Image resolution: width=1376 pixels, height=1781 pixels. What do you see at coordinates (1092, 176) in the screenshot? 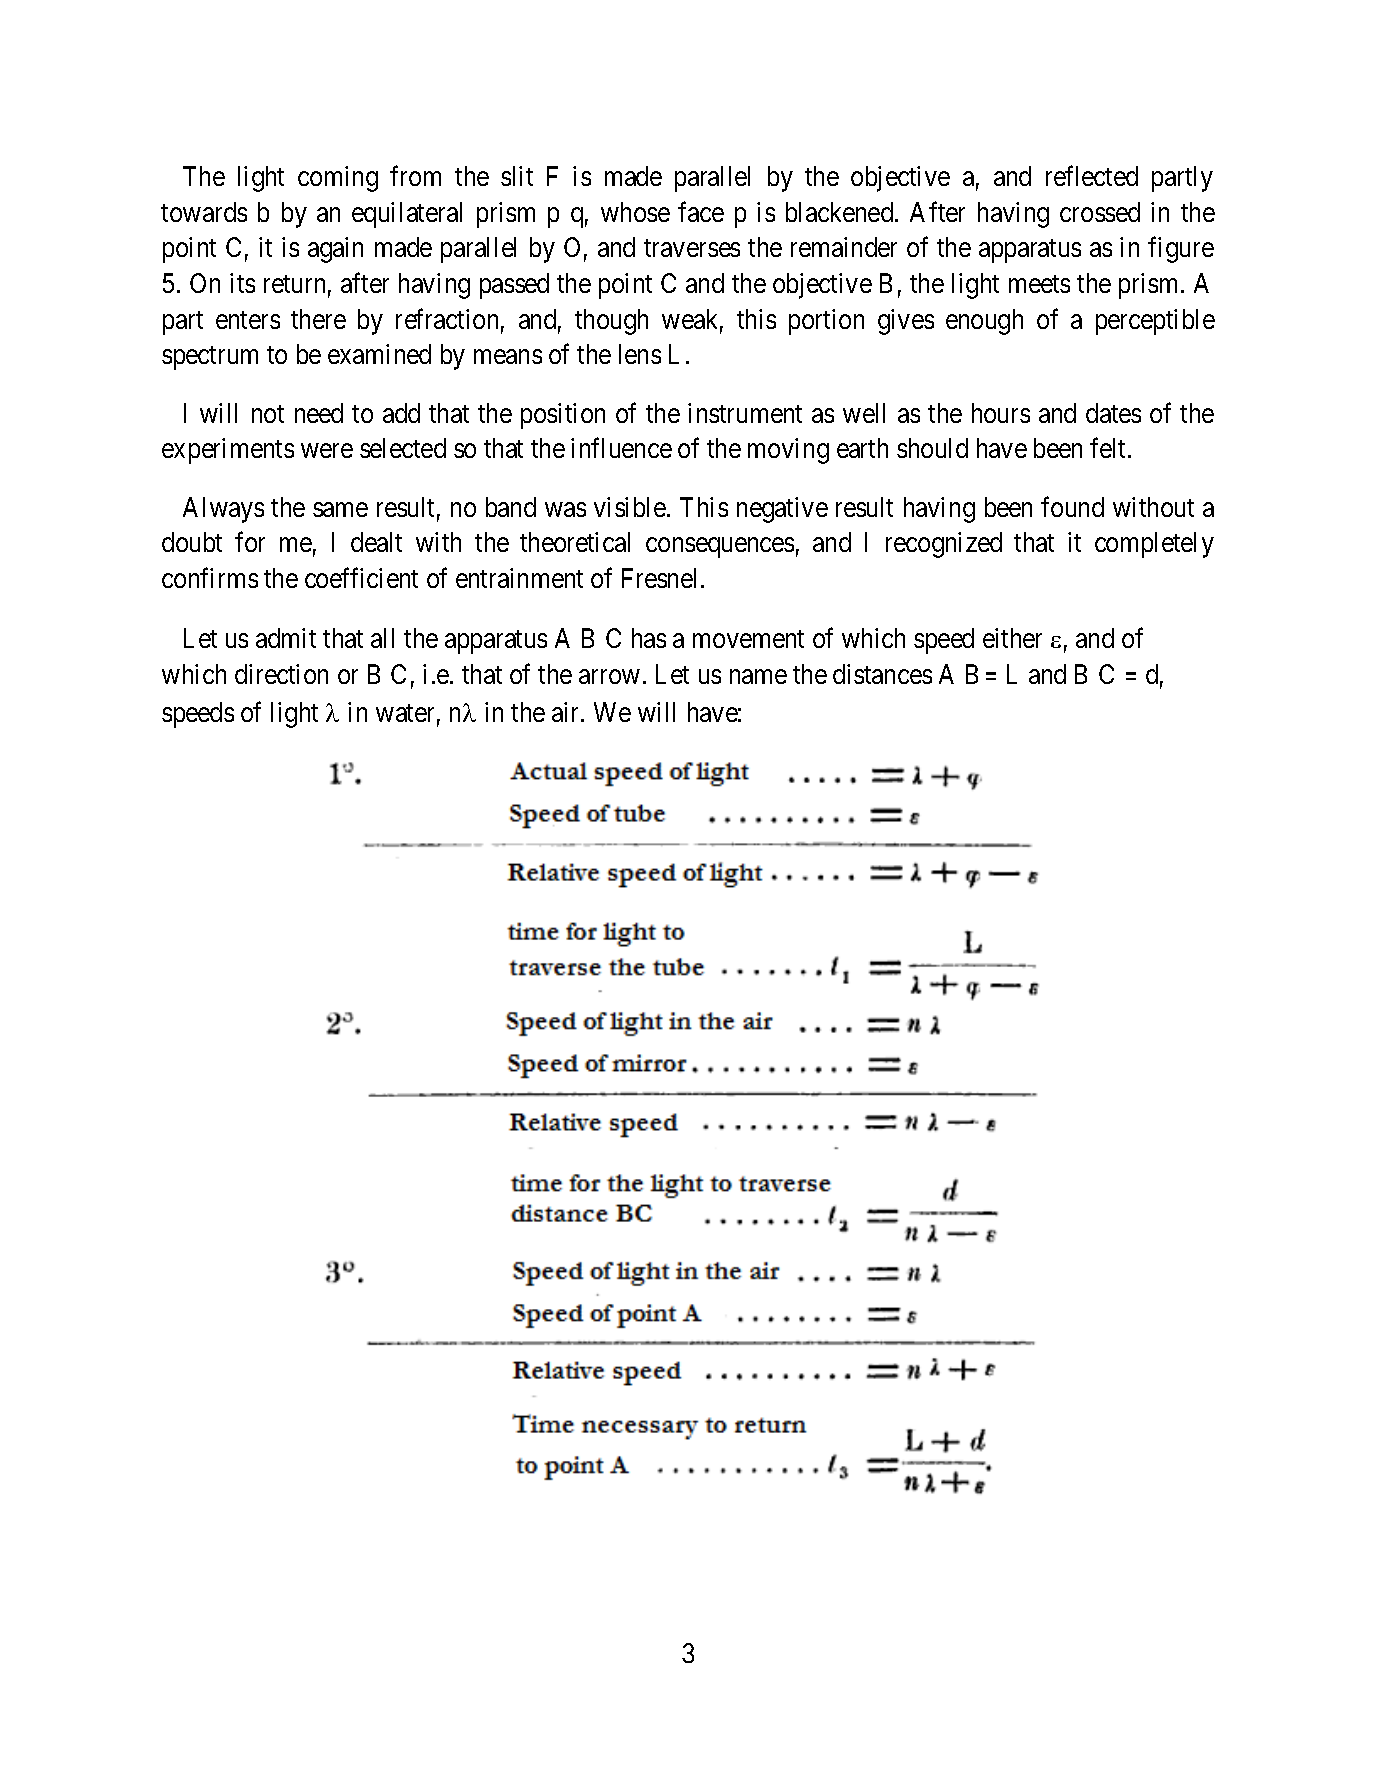
I see `reflected` at bounding box center [1092, 176].
